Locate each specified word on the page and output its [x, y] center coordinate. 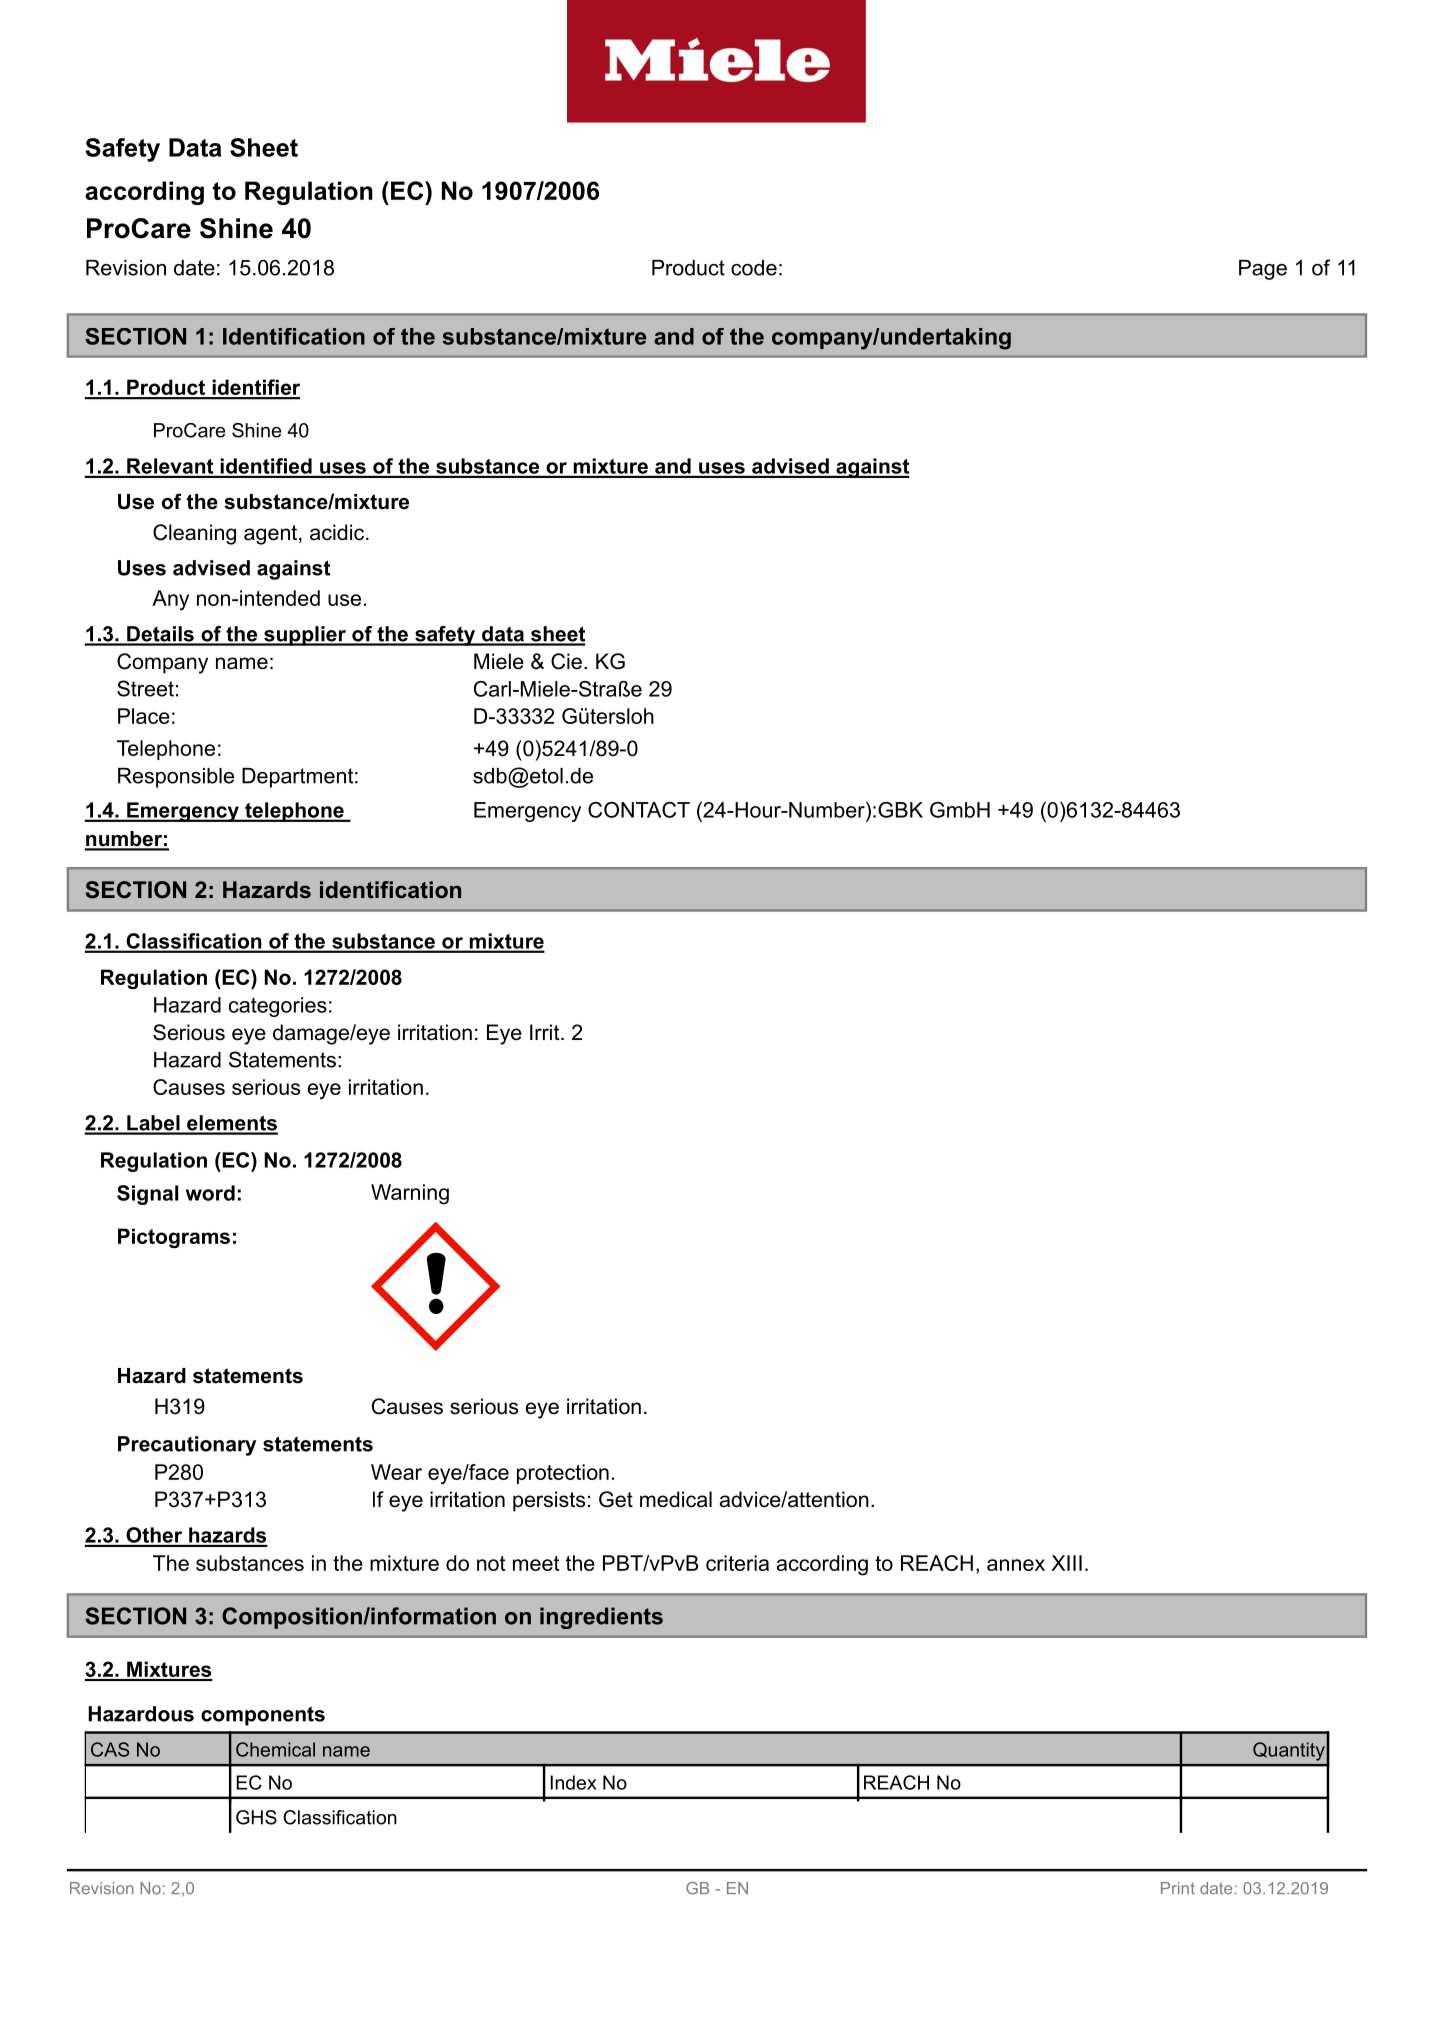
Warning [410, 1194]
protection [563, 1474]
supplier [305, 636]
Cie [566, 661]
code [754, 268]
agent [272, 535]
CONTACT [639, 810]
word [210, 1193]
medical [676, 1499]
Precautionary [187, 1446]
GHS [256, 1817]
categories [278, 1007]
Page [1263, 270]
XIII [1066, 1563]
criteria [737, 1563]
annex [1016, 1565]
